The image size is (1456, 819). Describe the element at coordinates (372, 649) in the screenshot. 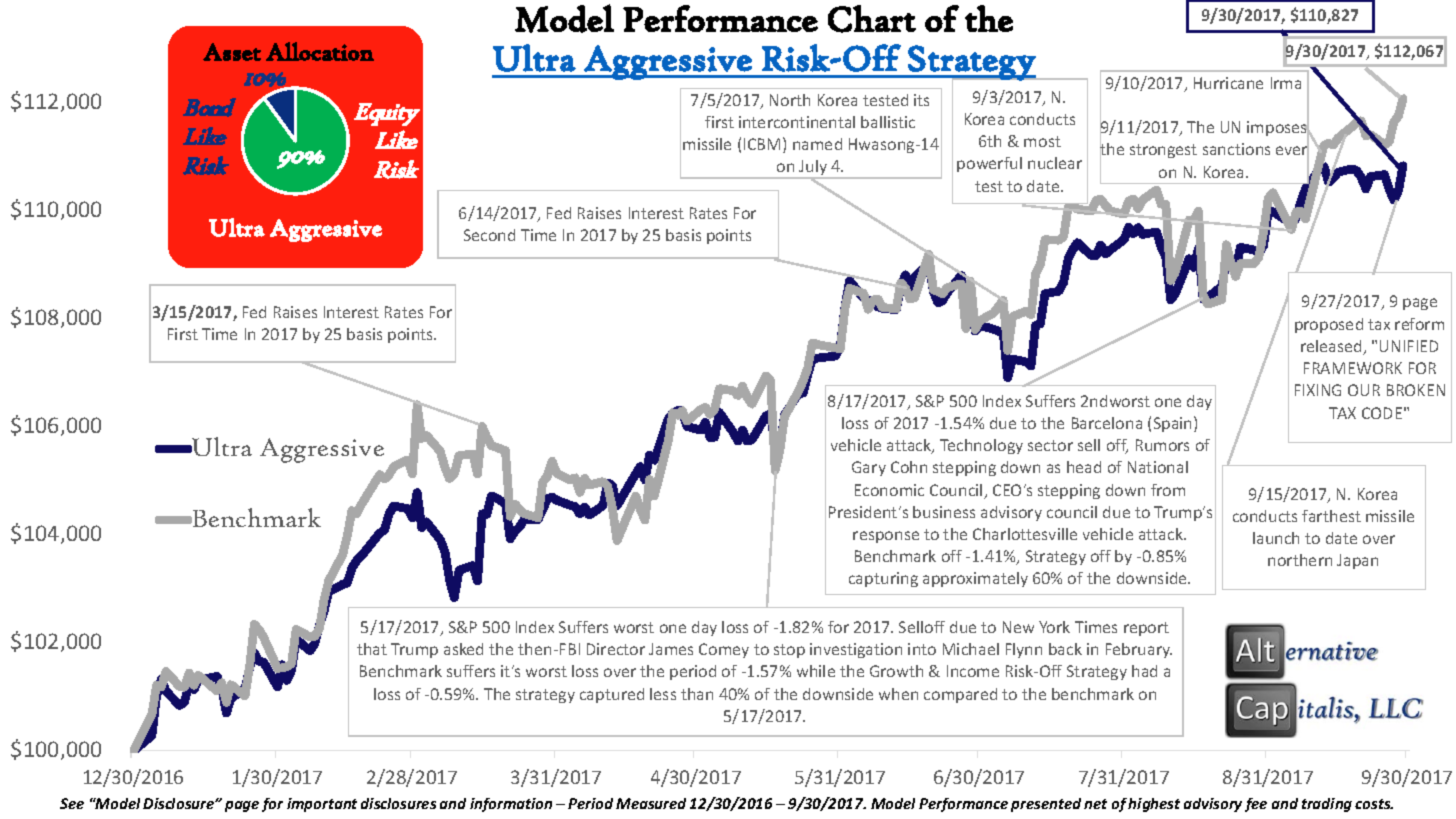

I see `that` at that location.
